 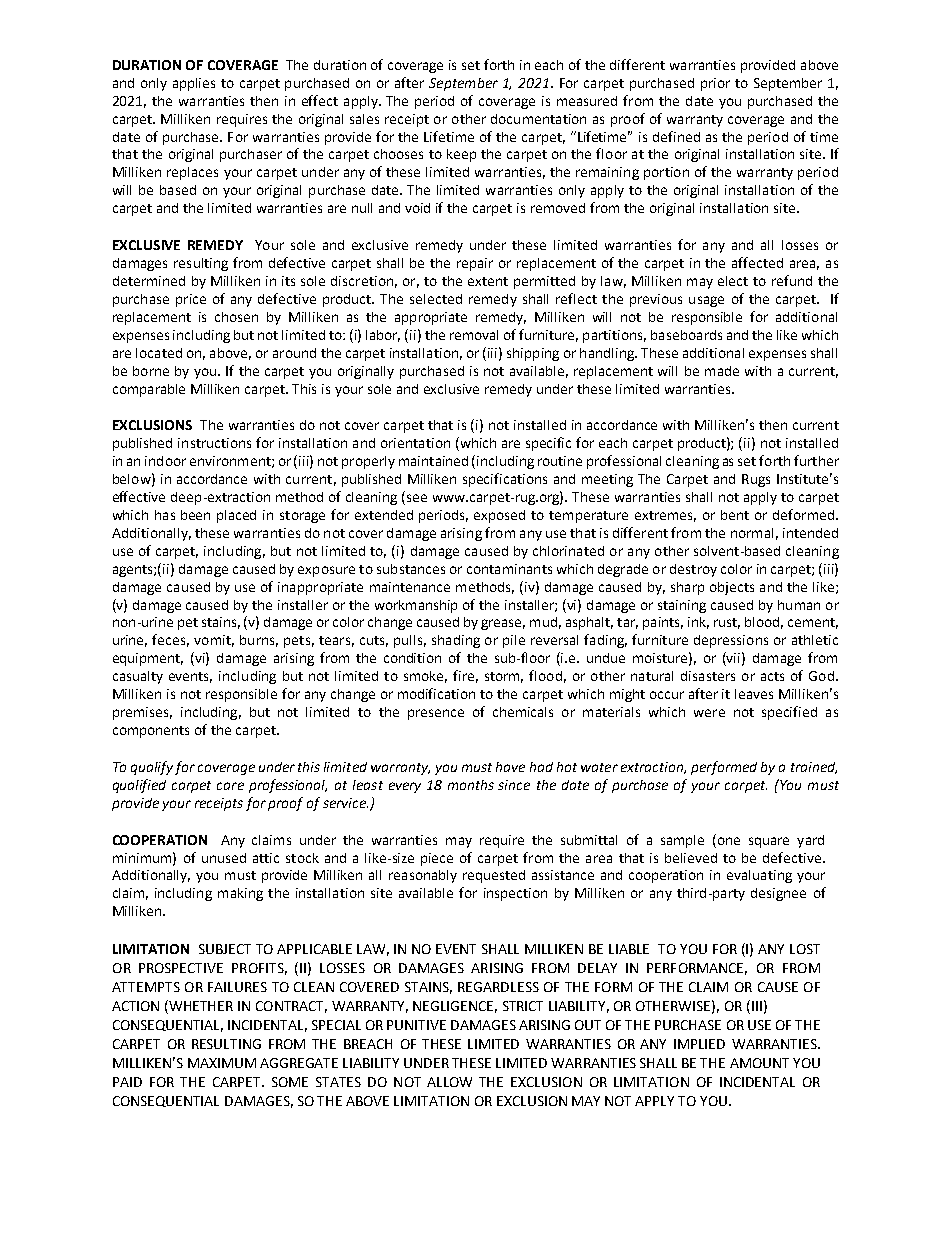 What do you see at coordinates (449, 1082) in the page?
I see `ALLOW` at bounding box center [449, 1082].
